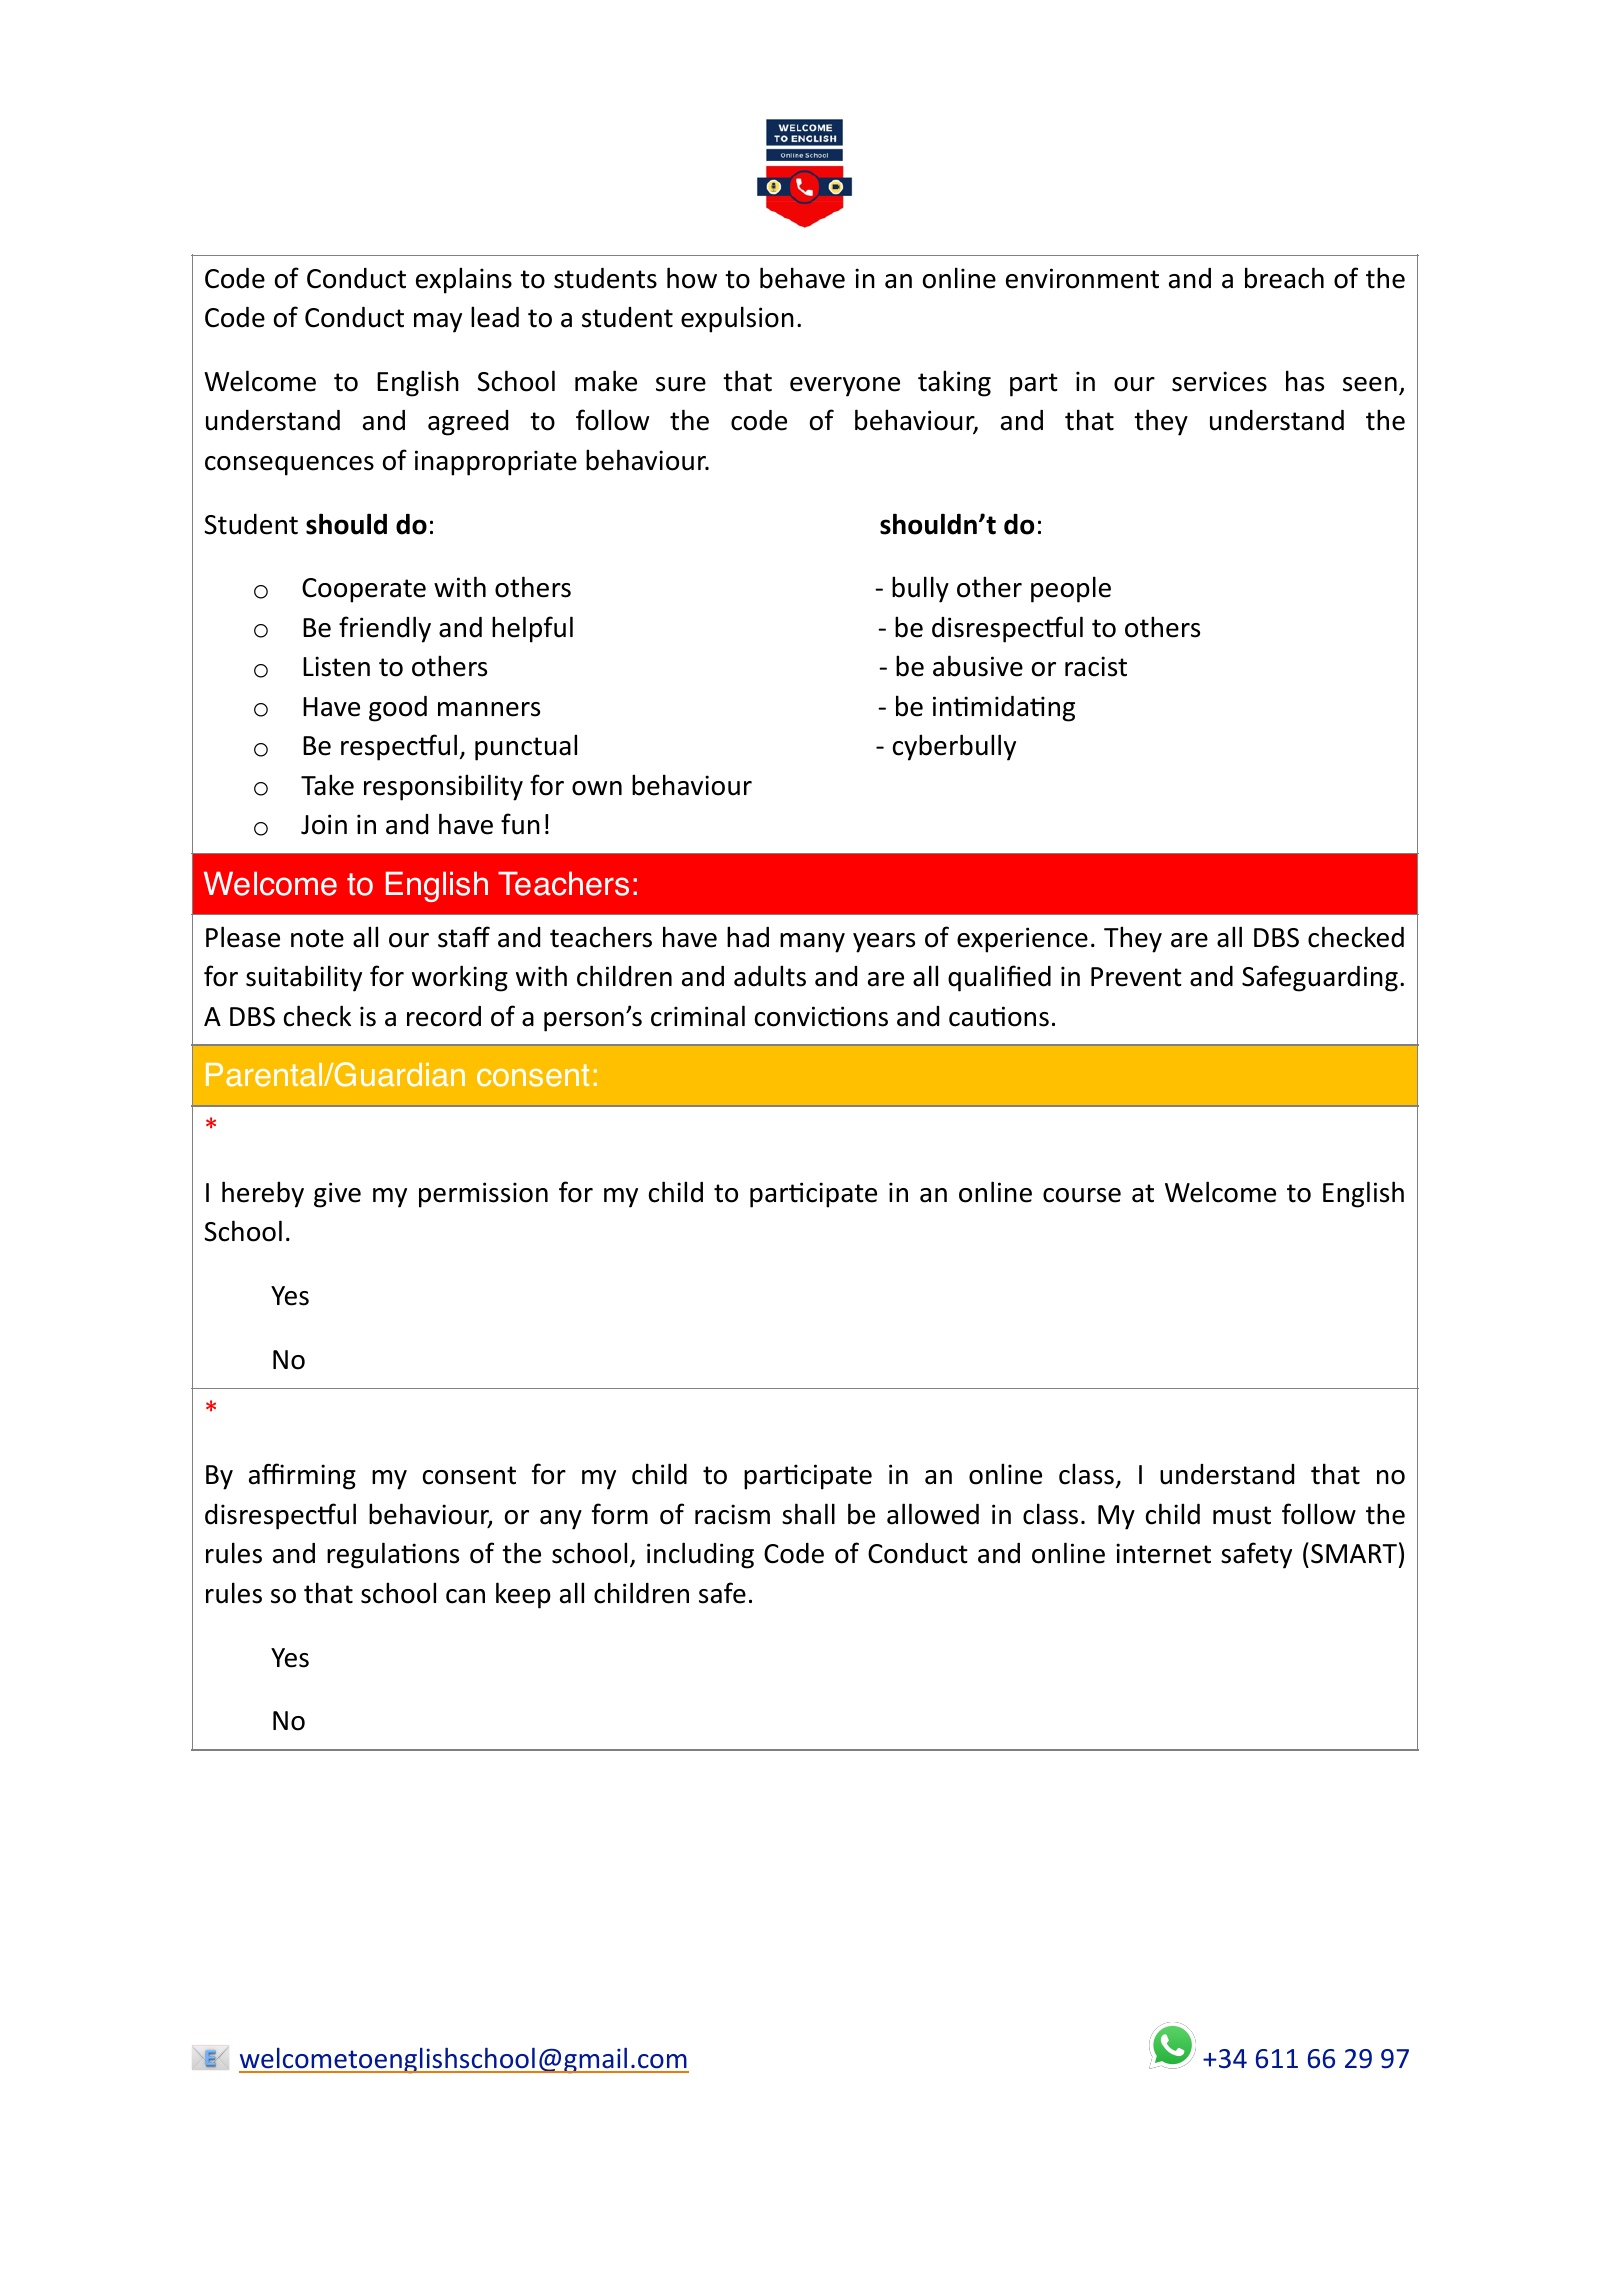 This document has width=1610, height=2278. What do you see at coordinates (737, 319) in the document?
I see `expulsion` at bounding box center [737, 319].
